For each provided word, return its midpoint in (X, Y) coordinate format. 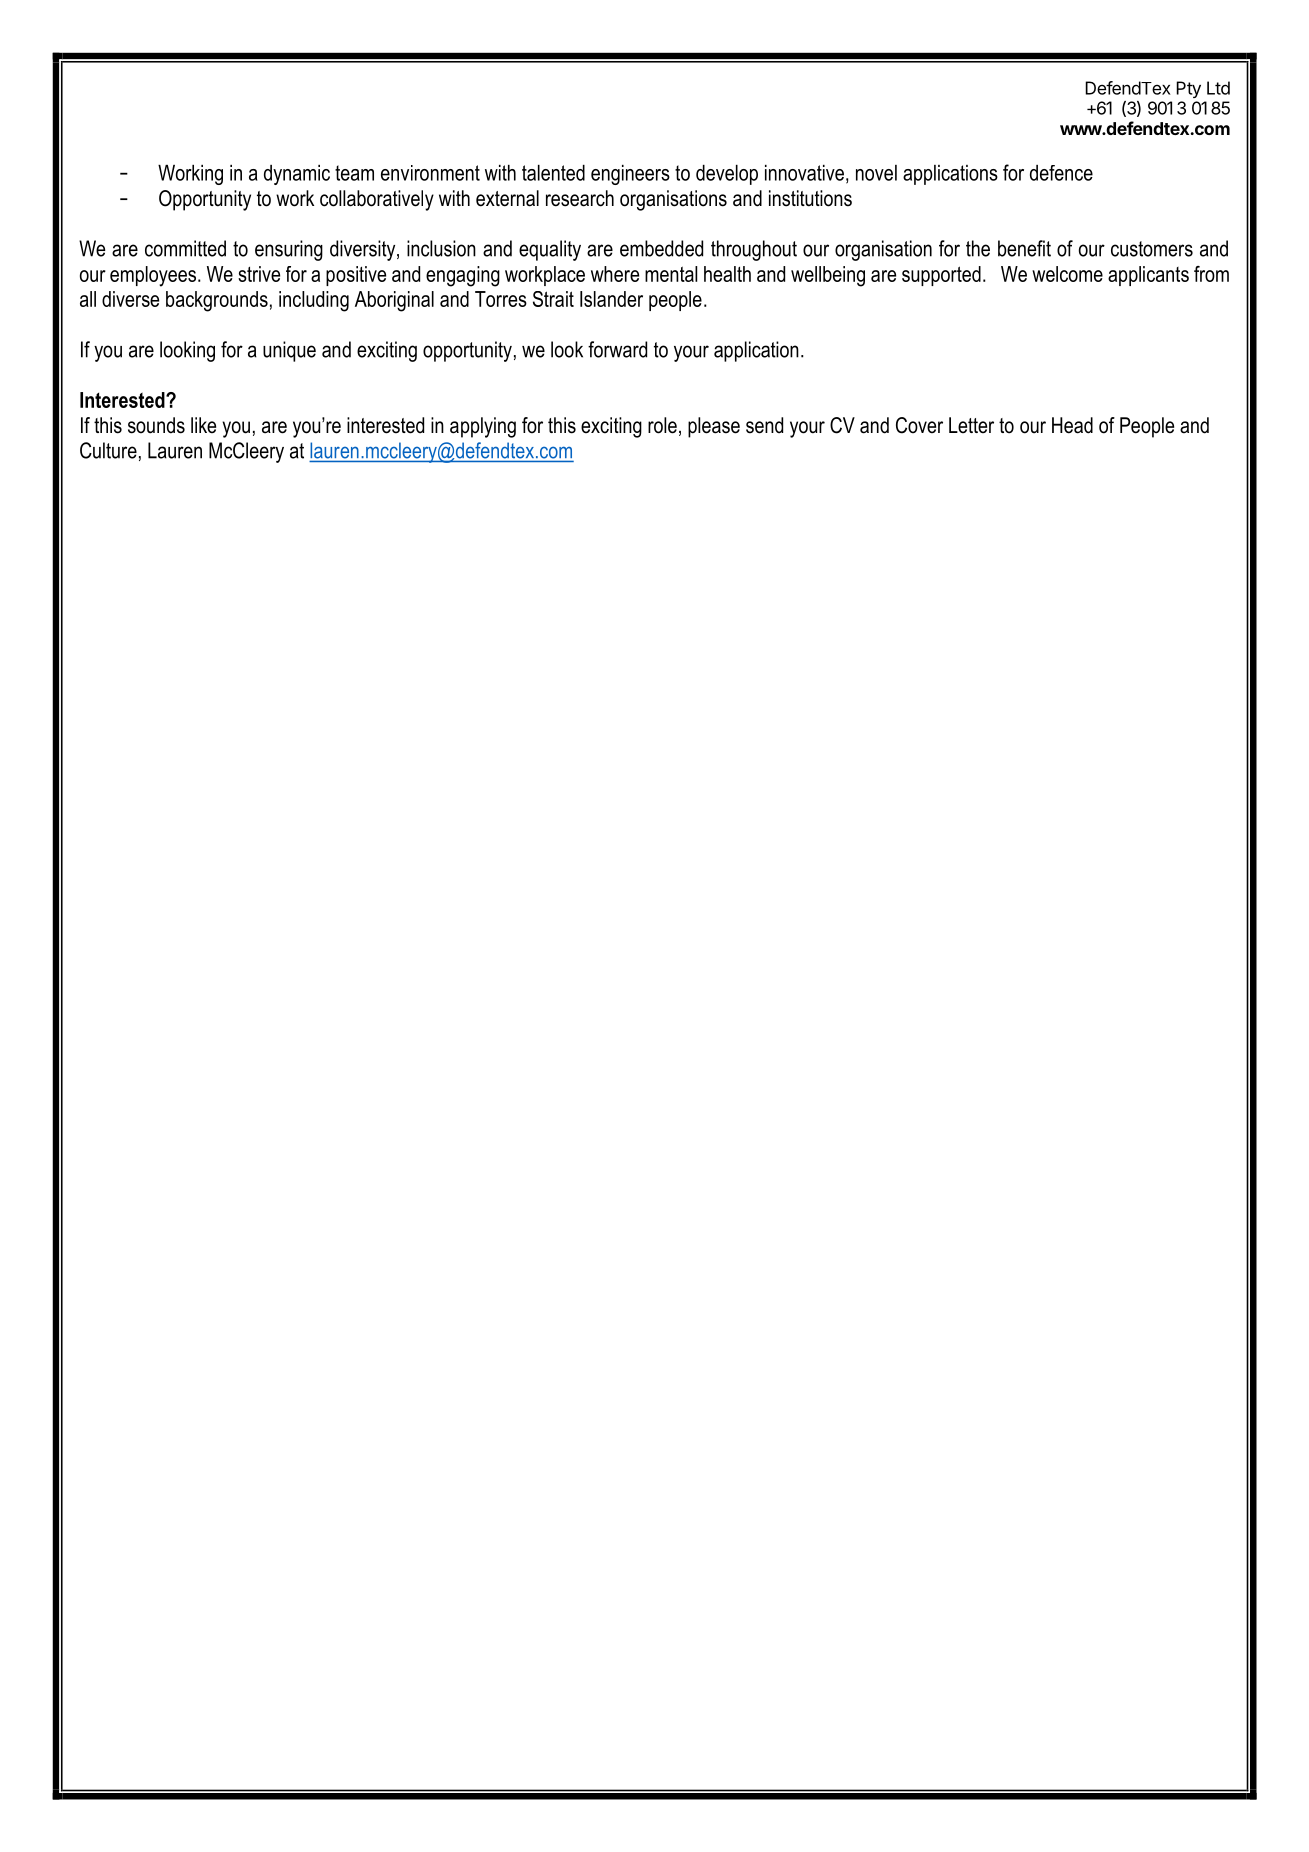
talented (553, 173)
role (662, 425)
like (203, 425)
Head (1072, 425)
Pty (1188, 89)
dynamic (297, 175)
